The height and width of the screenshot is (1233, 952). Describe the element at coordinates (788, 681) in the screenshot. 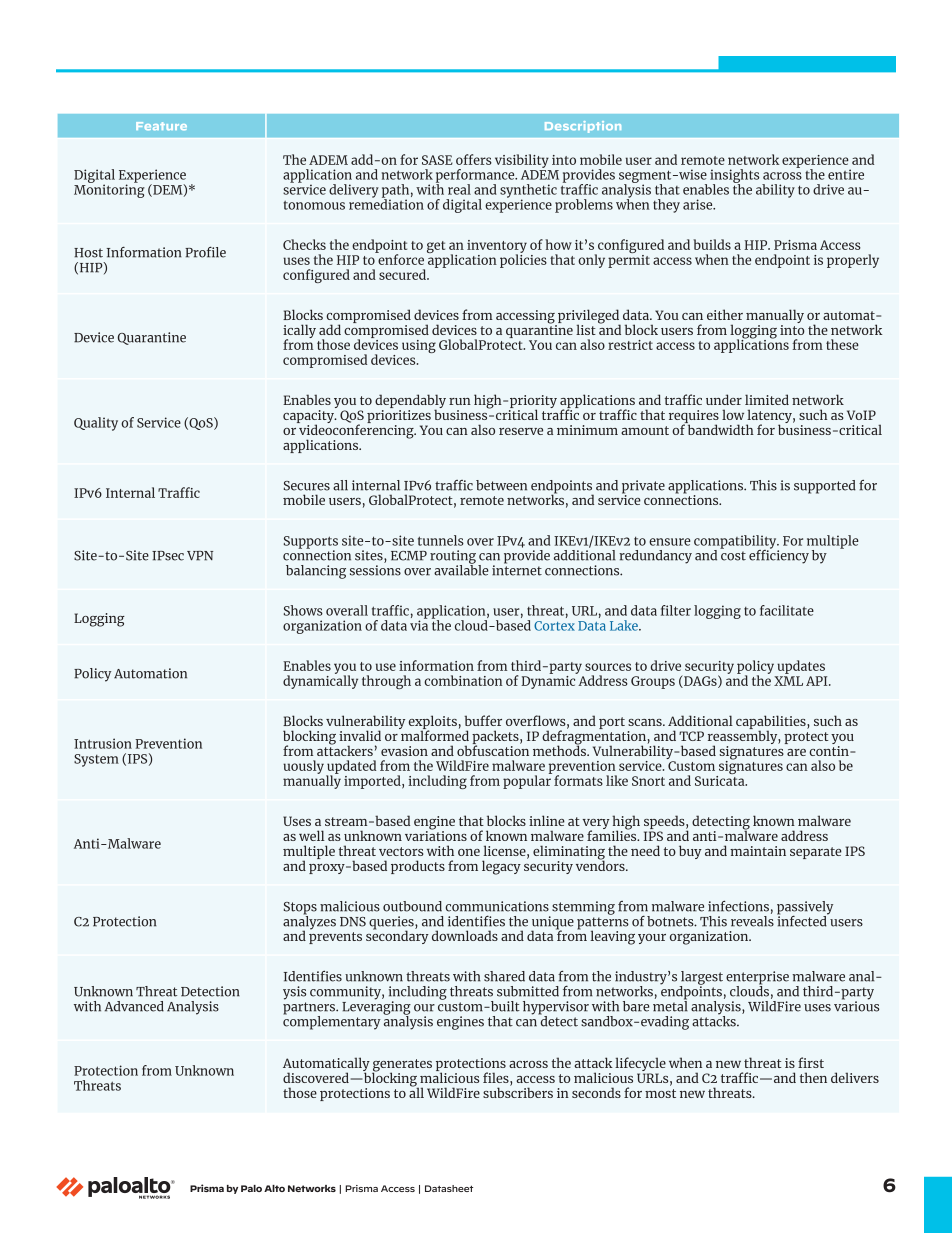

I see `XML` at that location.
